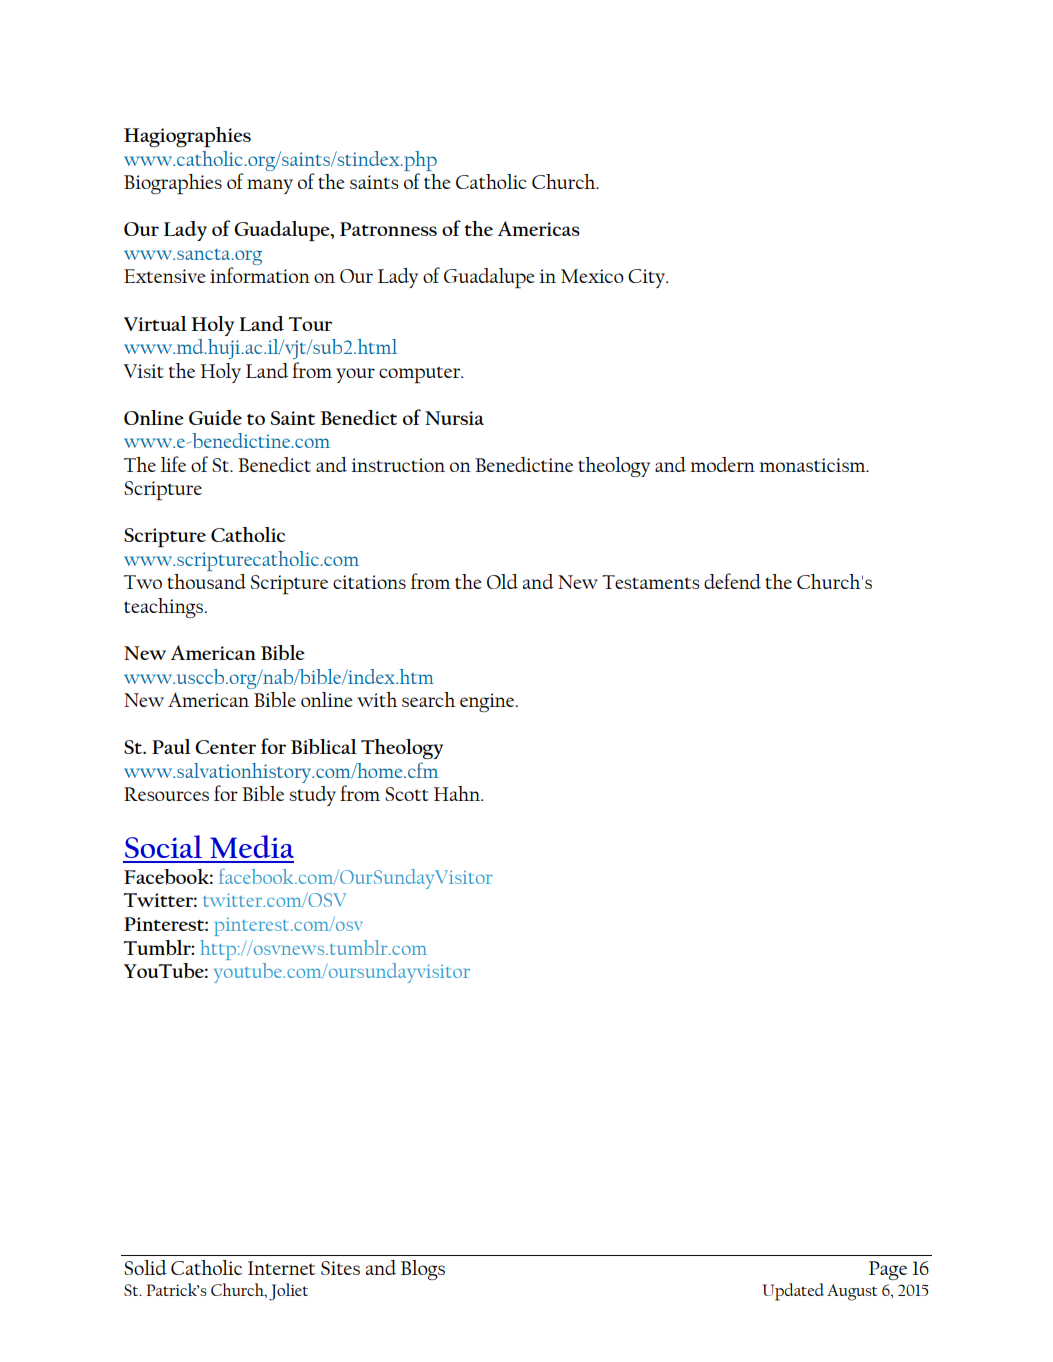 The width and height of the screenshot is (1053, 1362). What do you see at coordinates (488, 702) in the screenshot?
I see `engine` at bounding box center [488, 702].
